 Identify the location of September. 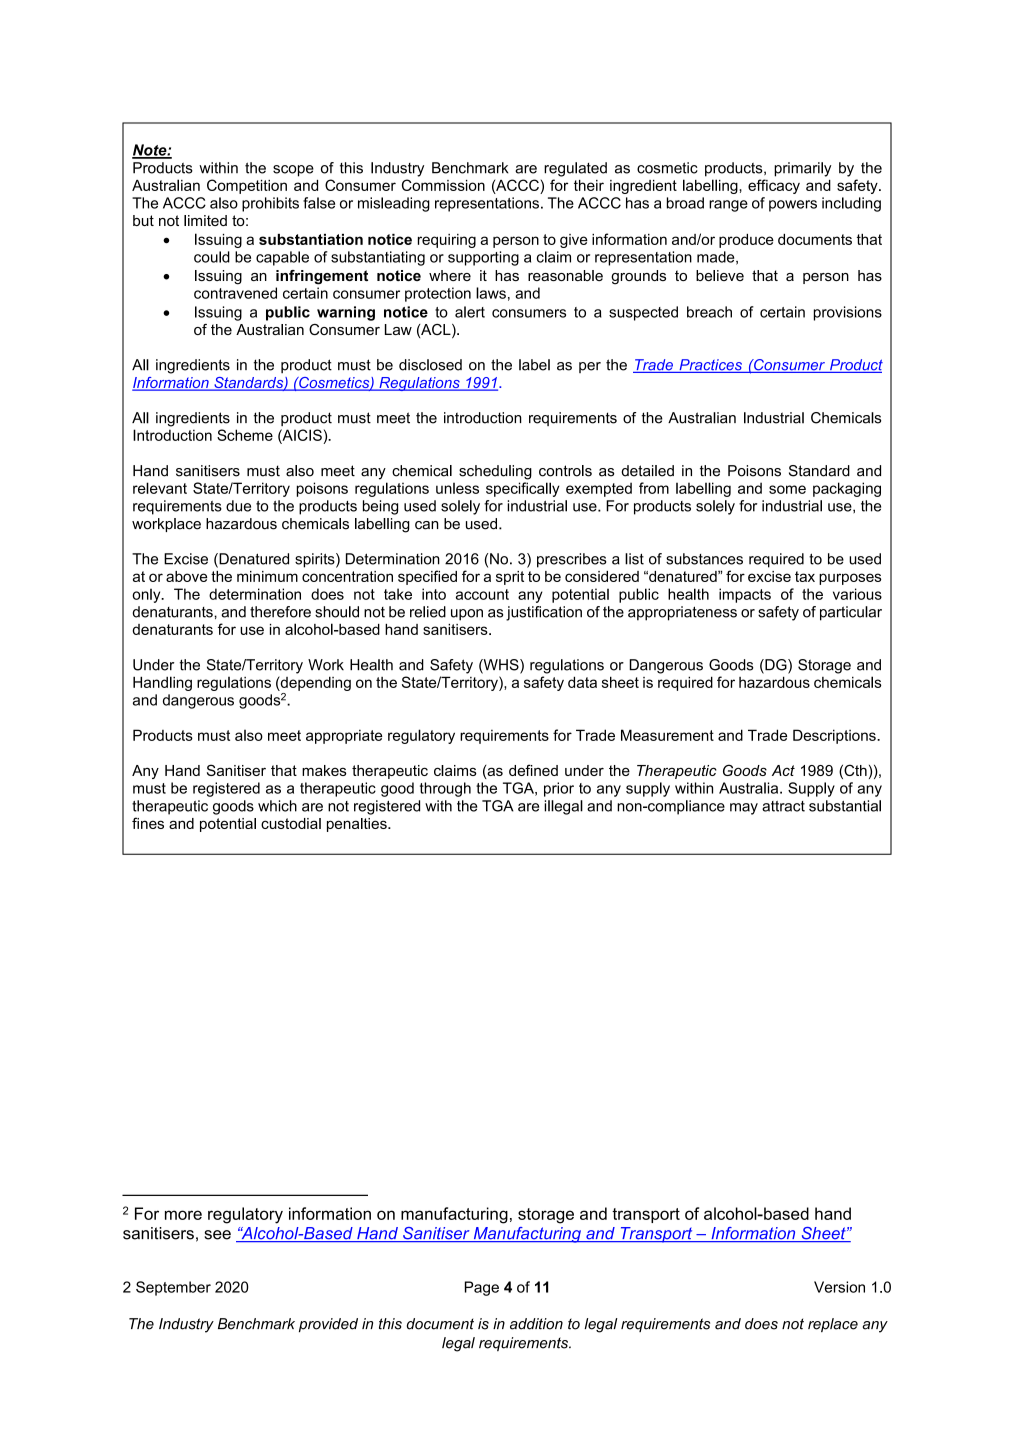
(173, 1288).
